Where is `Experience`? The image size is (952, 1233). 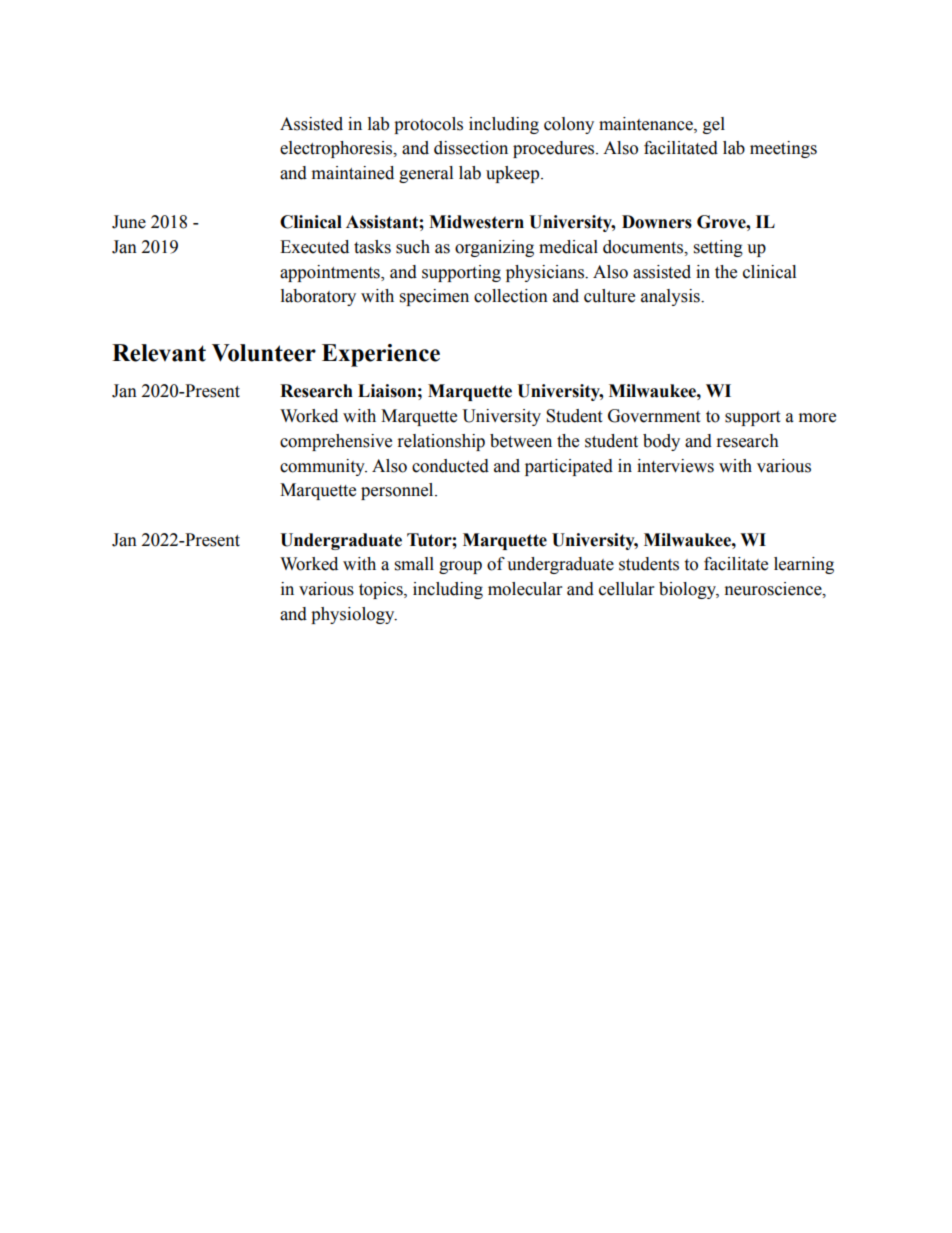
Experience is located at coordinates (381, 355).
